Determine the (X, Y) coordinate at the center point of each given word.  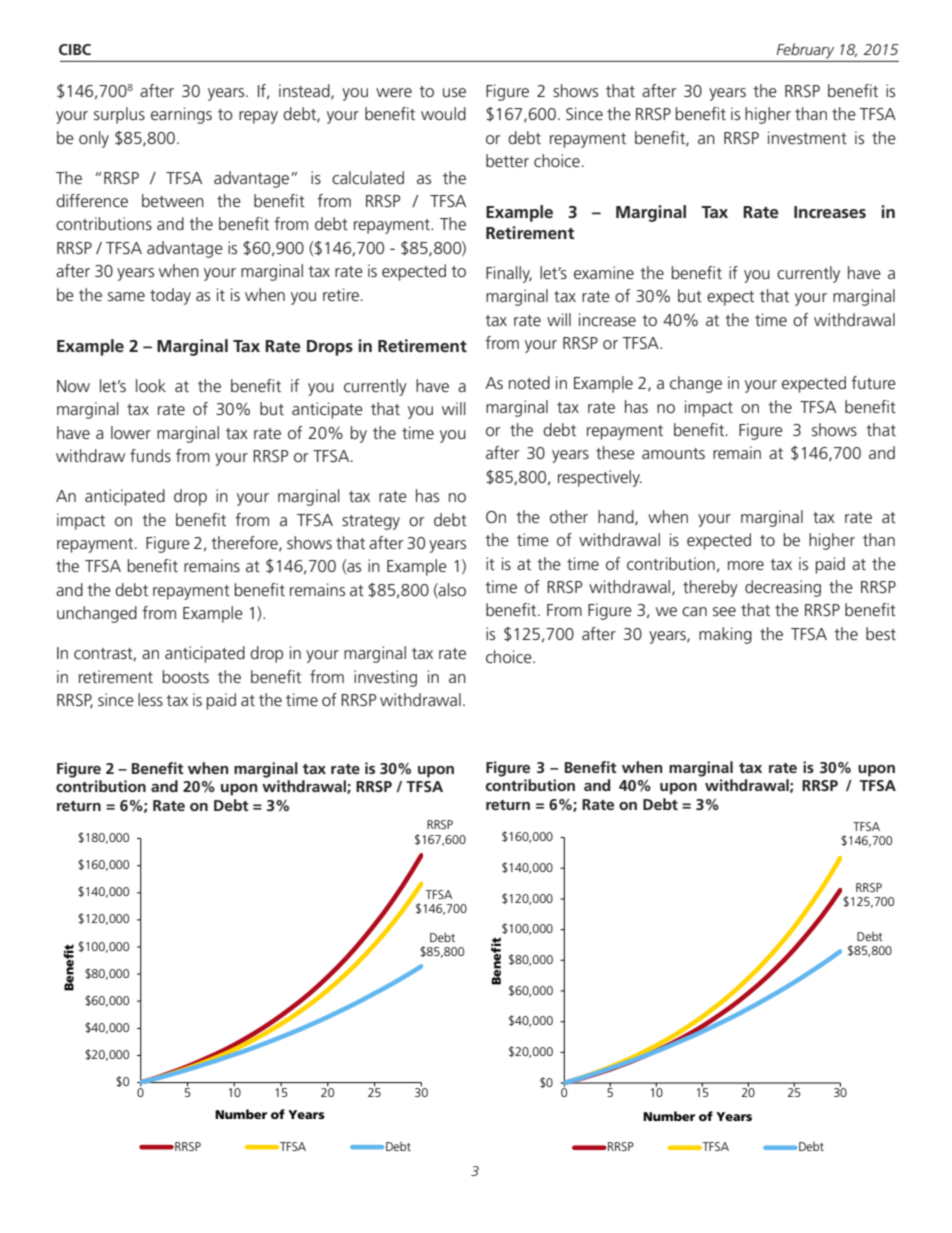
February (805, 51)
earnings (181, 115)
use (454, 92)
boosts (186, 676)
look (151, 385)
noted (529, 382)
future (873, 382)
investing (385, 678)
